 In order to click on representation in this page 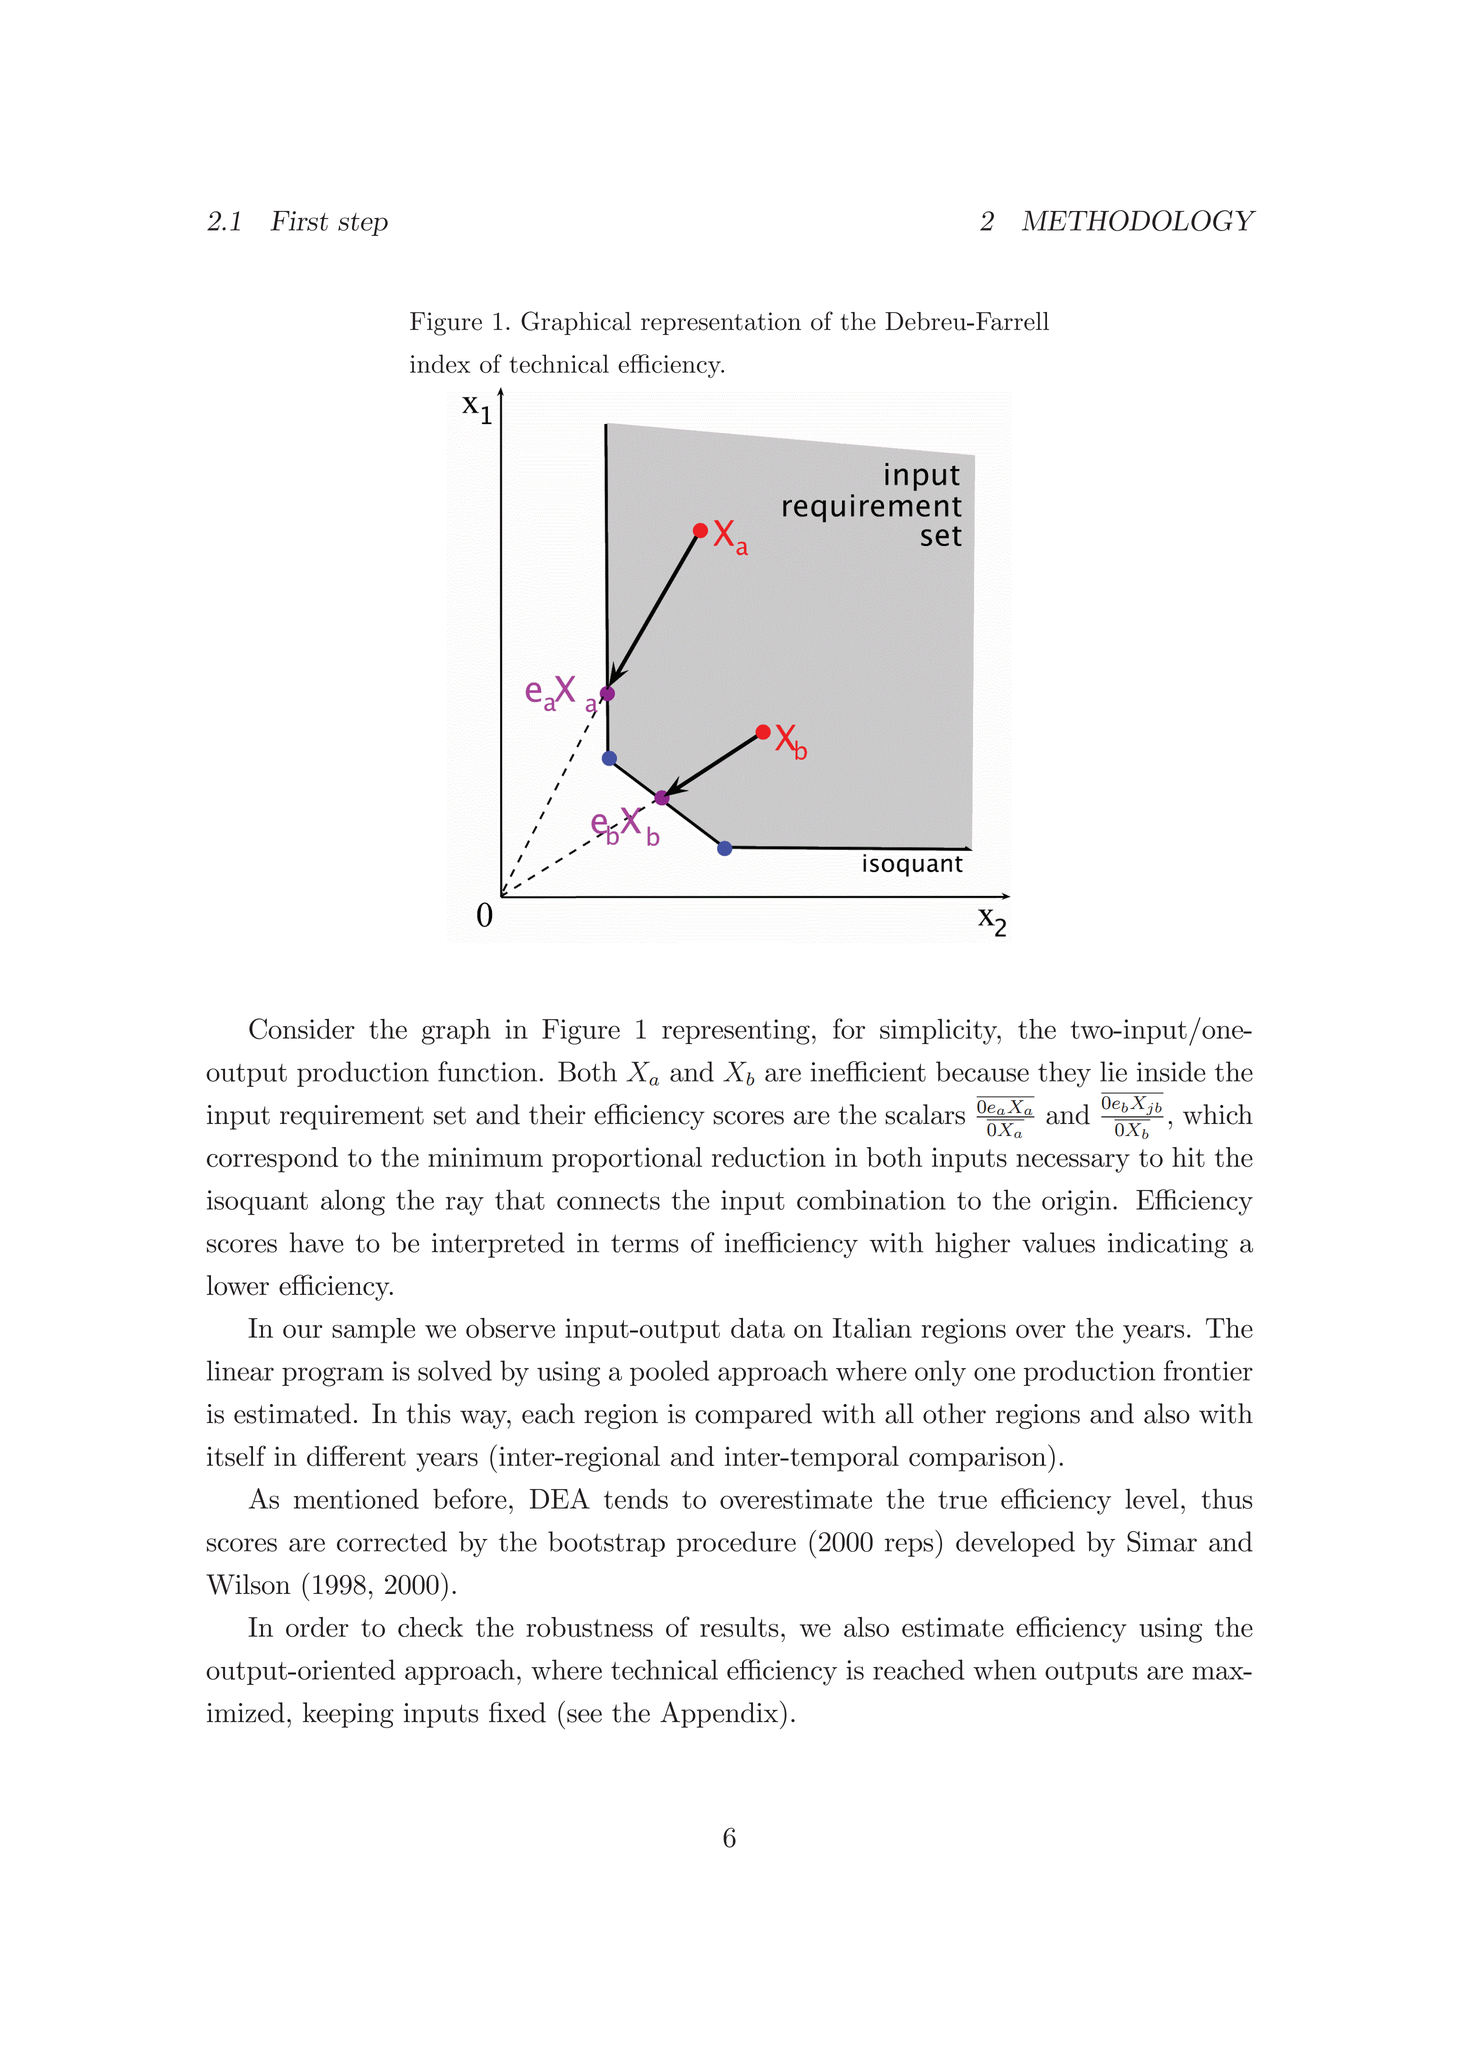, I will do `click(721, 323)`.
